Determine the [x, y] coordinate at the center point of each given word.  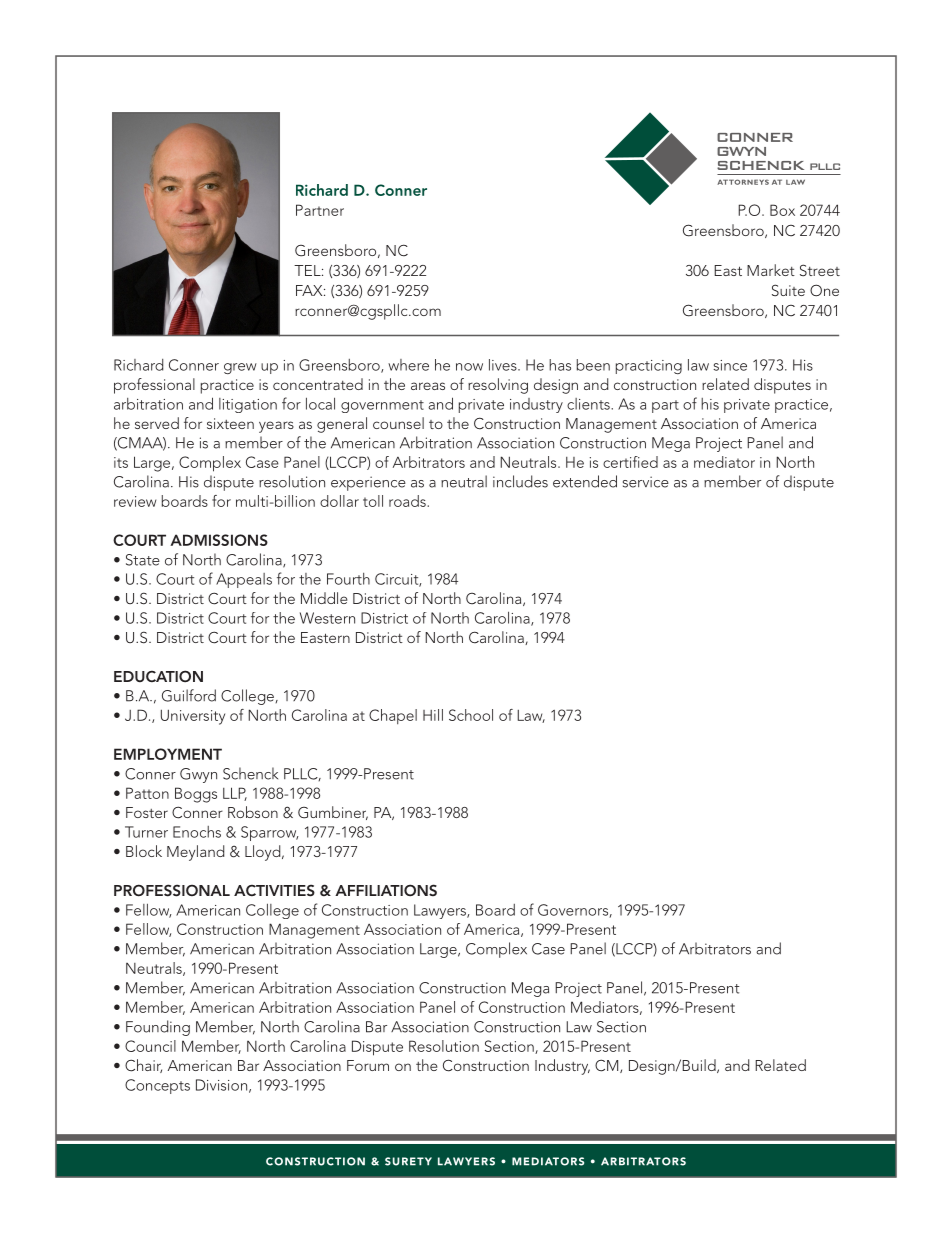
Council [150, 1046]
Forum [368, 1065]
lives [504, 365]
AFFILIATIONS [386, 890]
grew [240, 368]
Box [782, 210]
